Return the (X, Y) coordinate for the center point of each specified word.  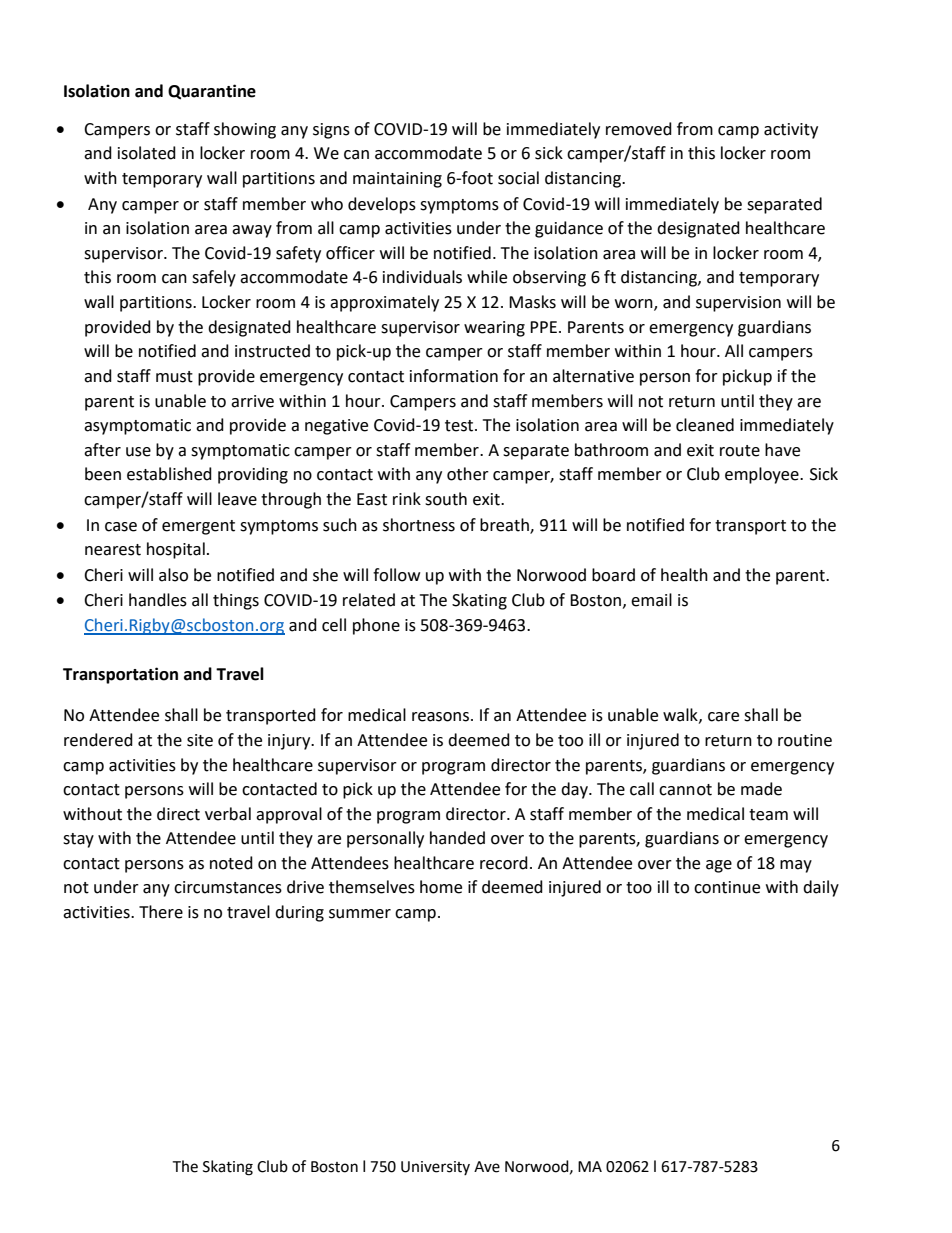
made (761, 789)
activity (791, 131)
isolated (147, 153)
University (435, 1168)
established (169, 474)
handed (457, 838)
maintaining (397, 180)
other (468, 474)
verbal (228, 814)
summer (360, 914)
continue (727, 887)
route (740, 451)
